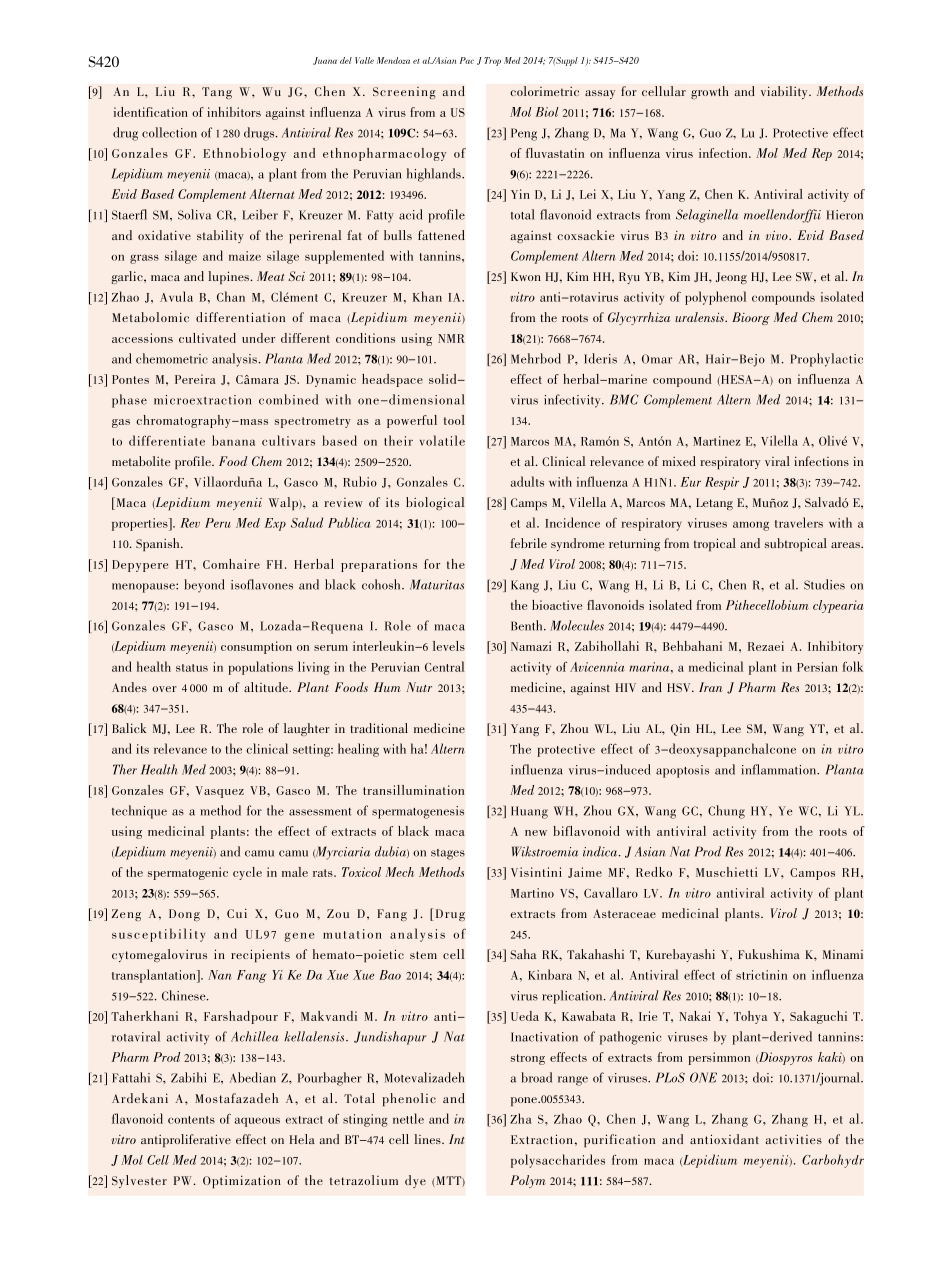 The height and width of the page is (1284, 952). What do you see at coordinates (191, 1120) in the page?
I see `contents` at bounding box center [191, 1120].
